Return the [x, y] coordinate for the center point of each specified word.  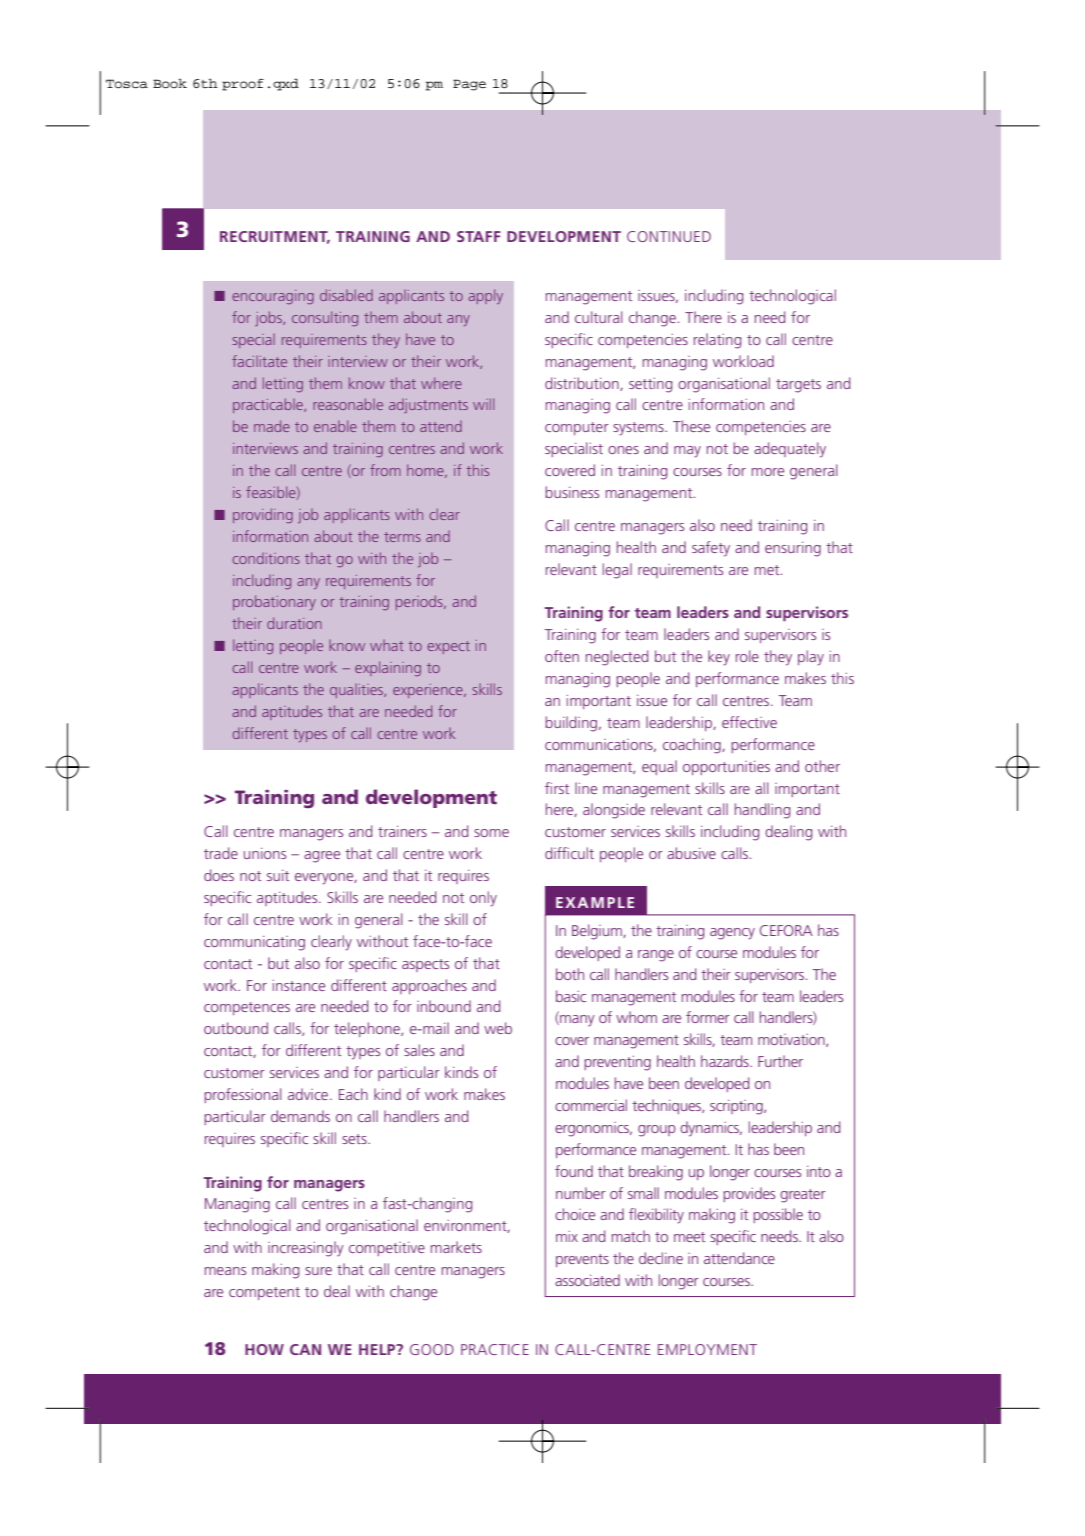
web [498, 1028]
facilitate [259, 361]
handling [762, 811]
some [491, 833]
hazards [726, 1061]
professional [243, 1095]
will [483, 404]
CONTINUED [669, 236]
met [768, 570]
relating [717, 341]
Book [170, 84]
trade [221, 853]
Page [469, 85]
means [225, 1271]
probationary [274, 602]
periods [420, 602]
